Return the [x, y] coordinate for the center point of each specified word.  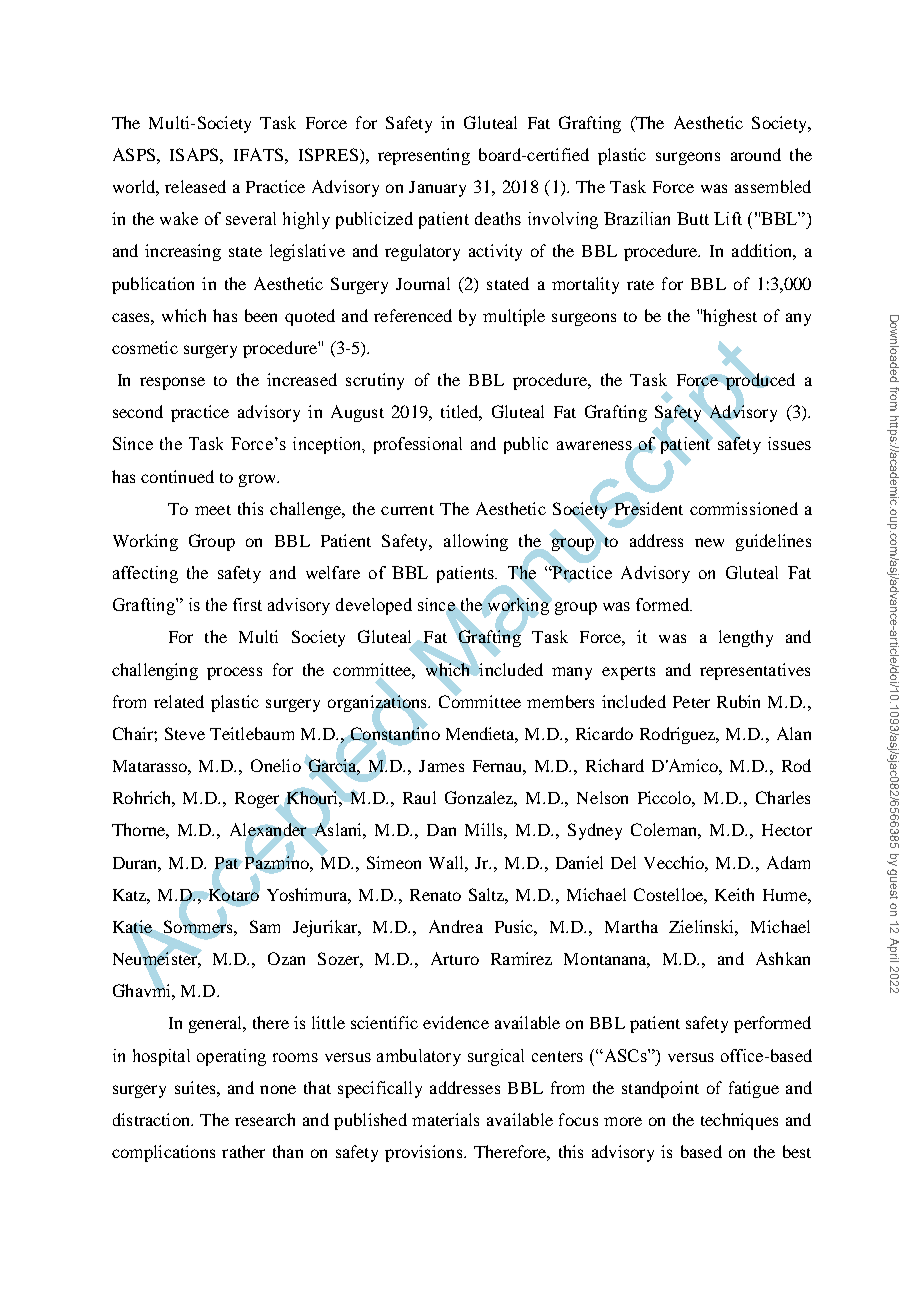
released [195, 186]
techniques [739, 1121]
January [437, 189]
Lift [728, 218]
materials [445, 1119]
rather [243, 1151]
